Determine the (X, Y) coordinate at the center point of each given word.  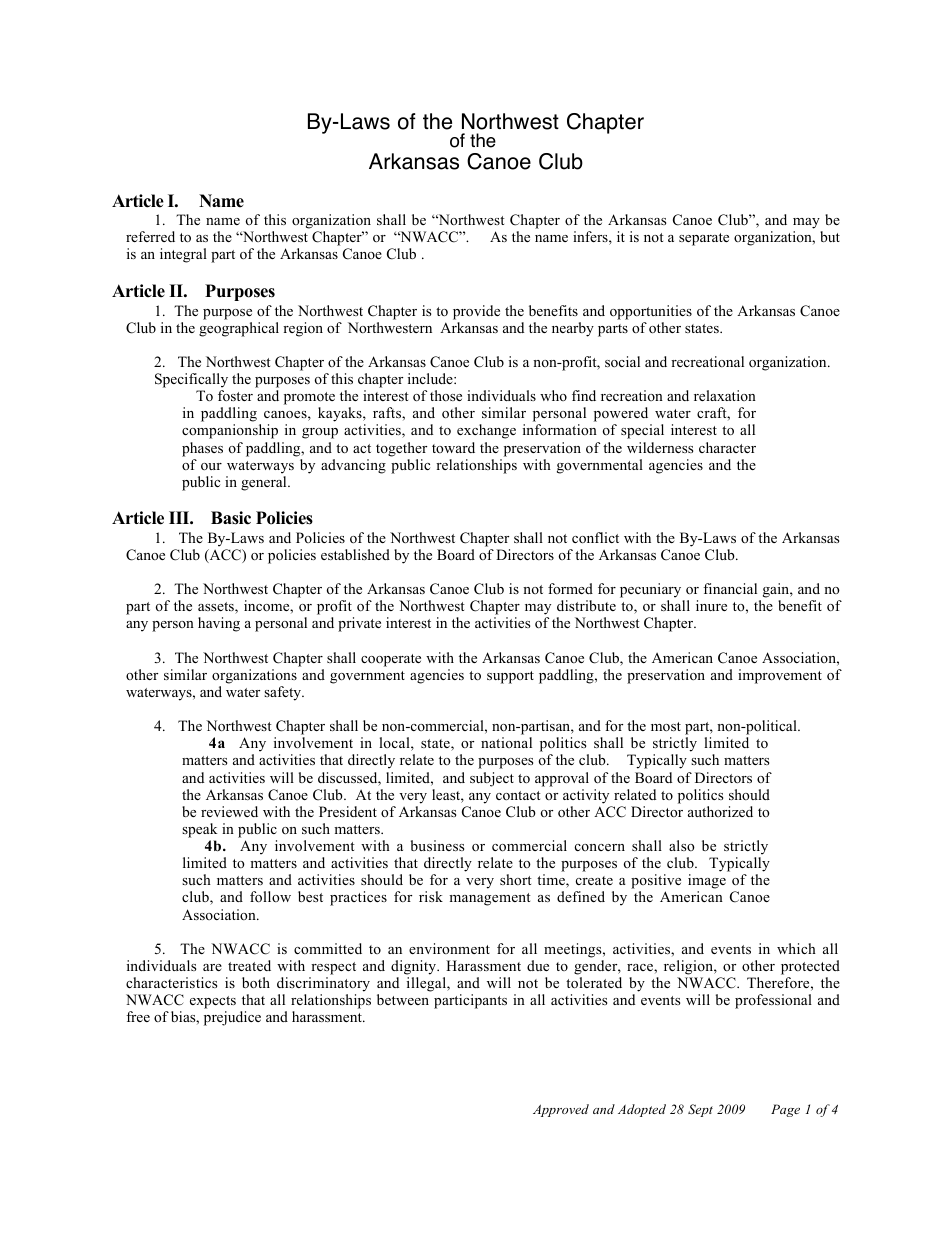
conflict (595, 538)
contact (518, 795)
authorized (720, 811)
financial (730, 588)
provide (476, 312)
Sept (700, 1110)
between (403, 999)
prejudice (232, 1018)
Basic (231, 518)
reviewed (229, 811)
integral (183, 255)
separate (704, 239)
